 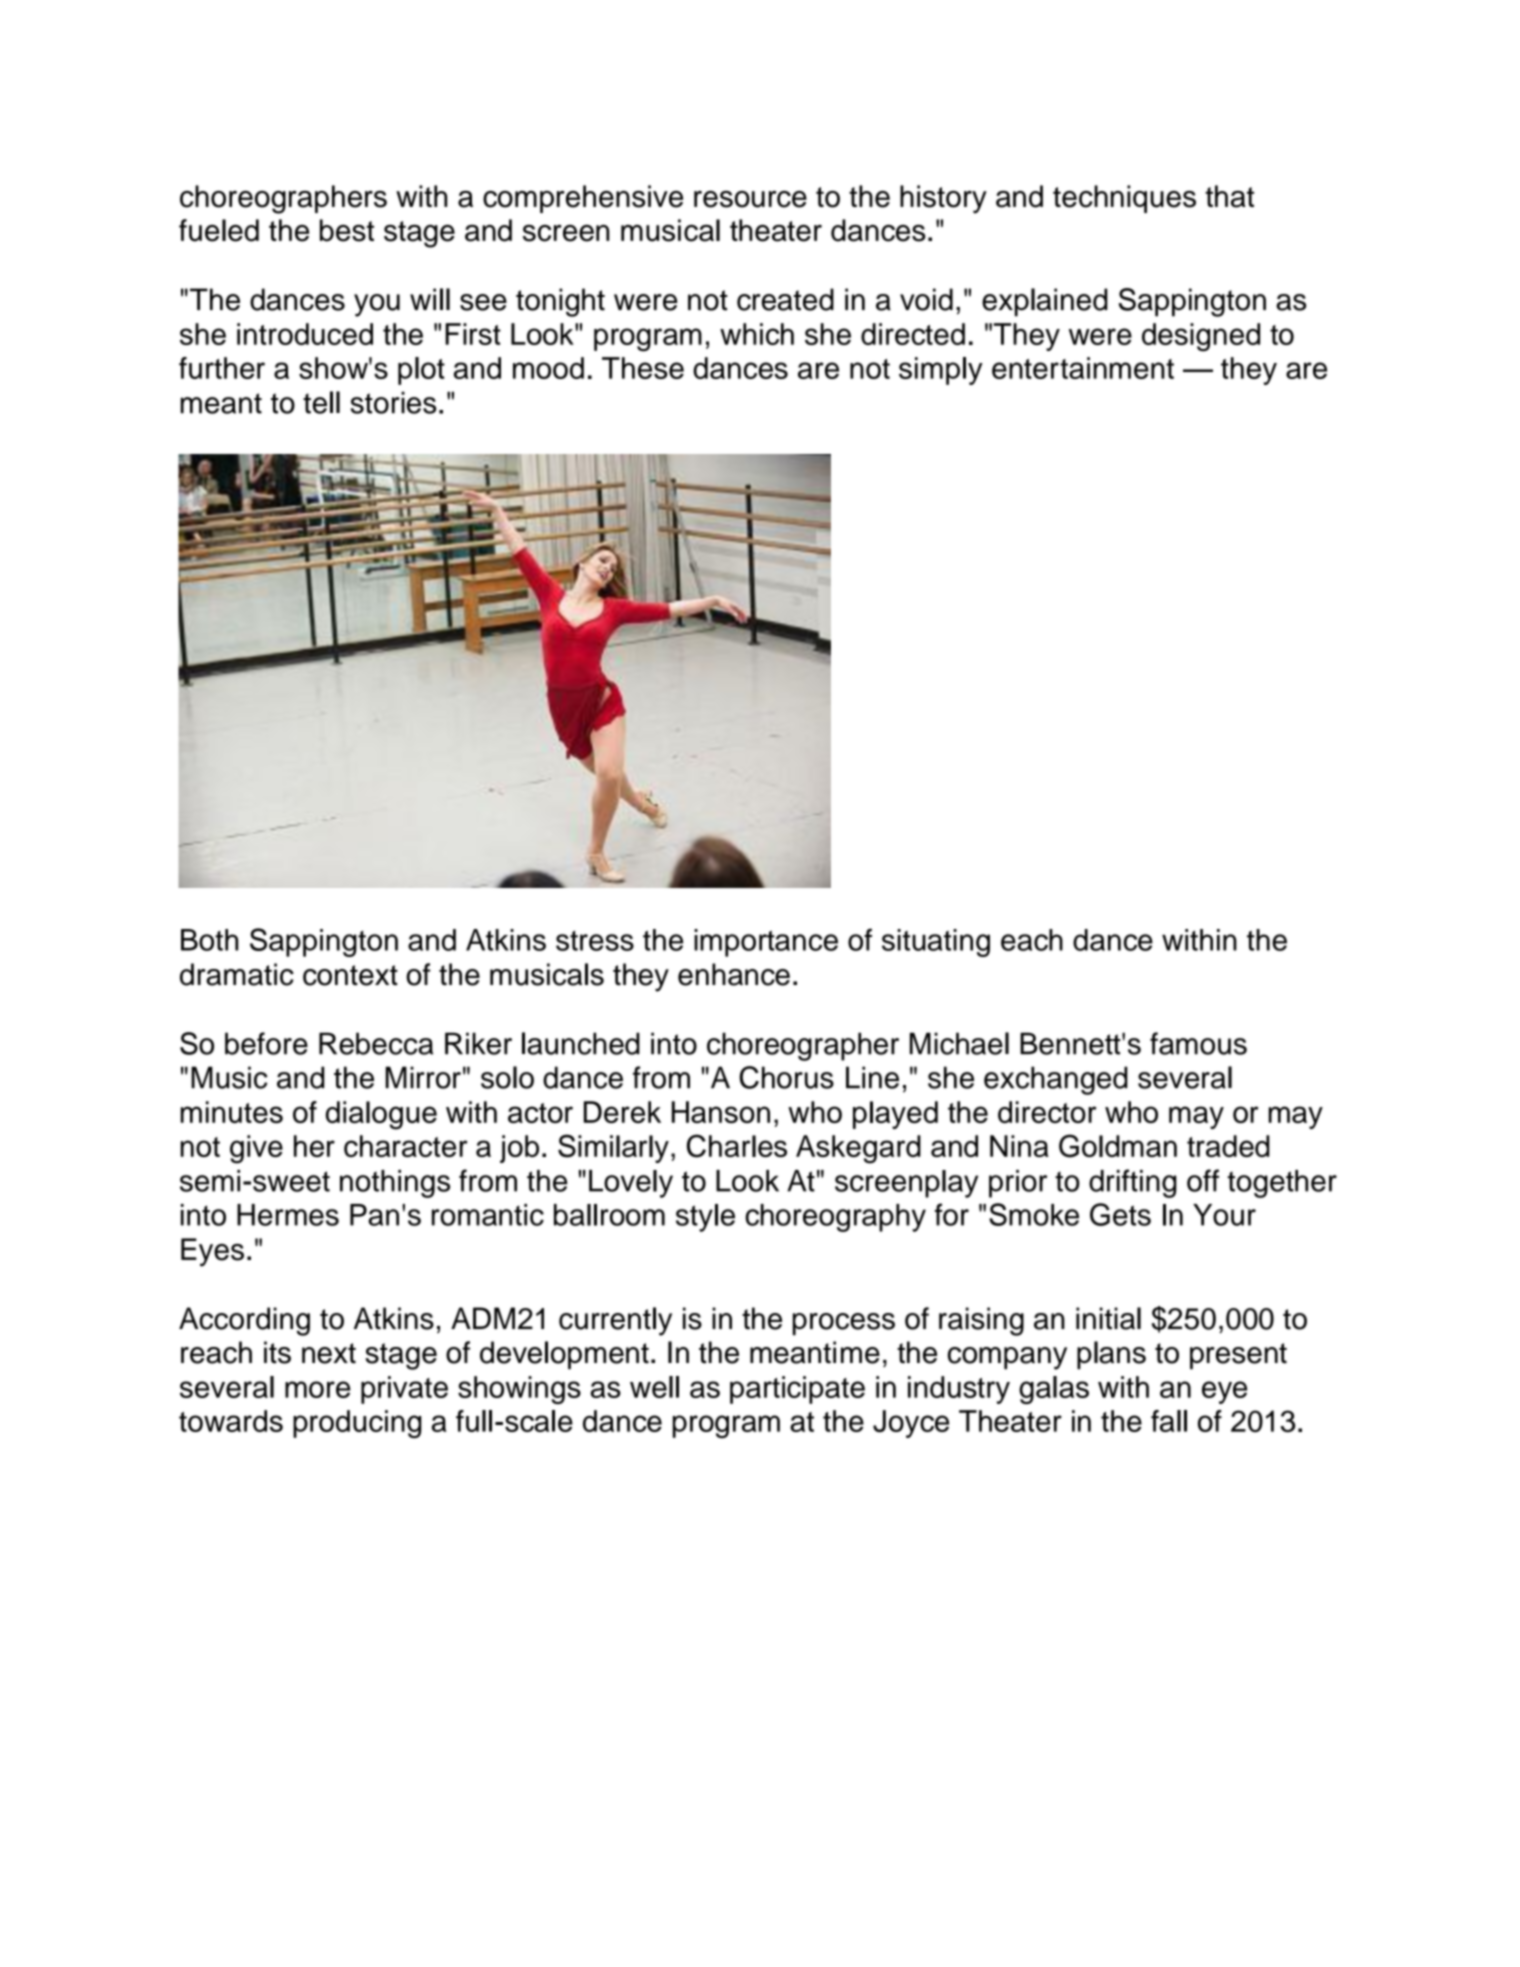 What do you see at coordinates (1124, 199) in the screenshot?
I see `techniques` at bounding box center [1124, 199].
